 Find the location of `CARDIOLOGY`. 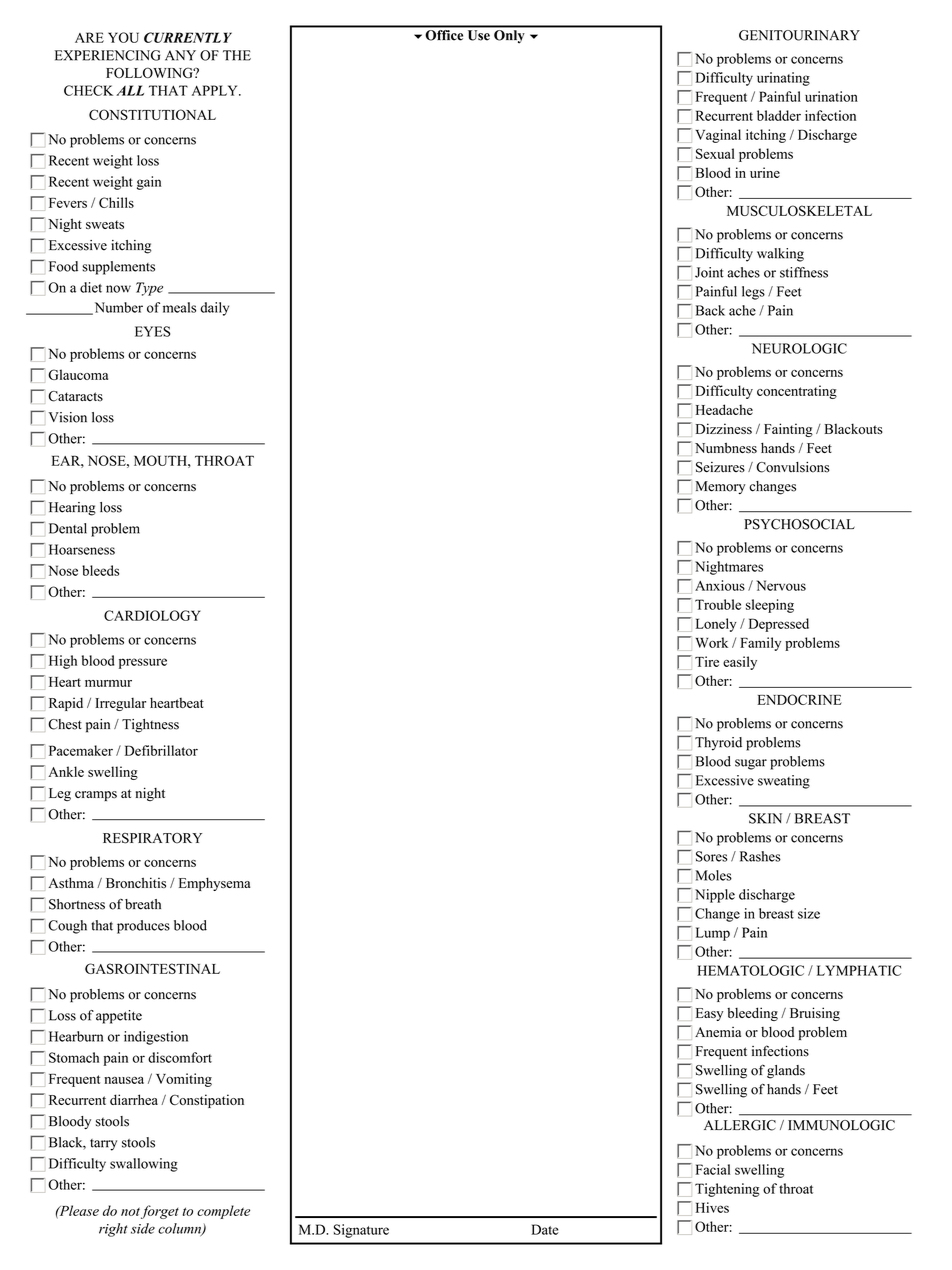

CARDIOLOGY is located at coordinates (152, 615).
